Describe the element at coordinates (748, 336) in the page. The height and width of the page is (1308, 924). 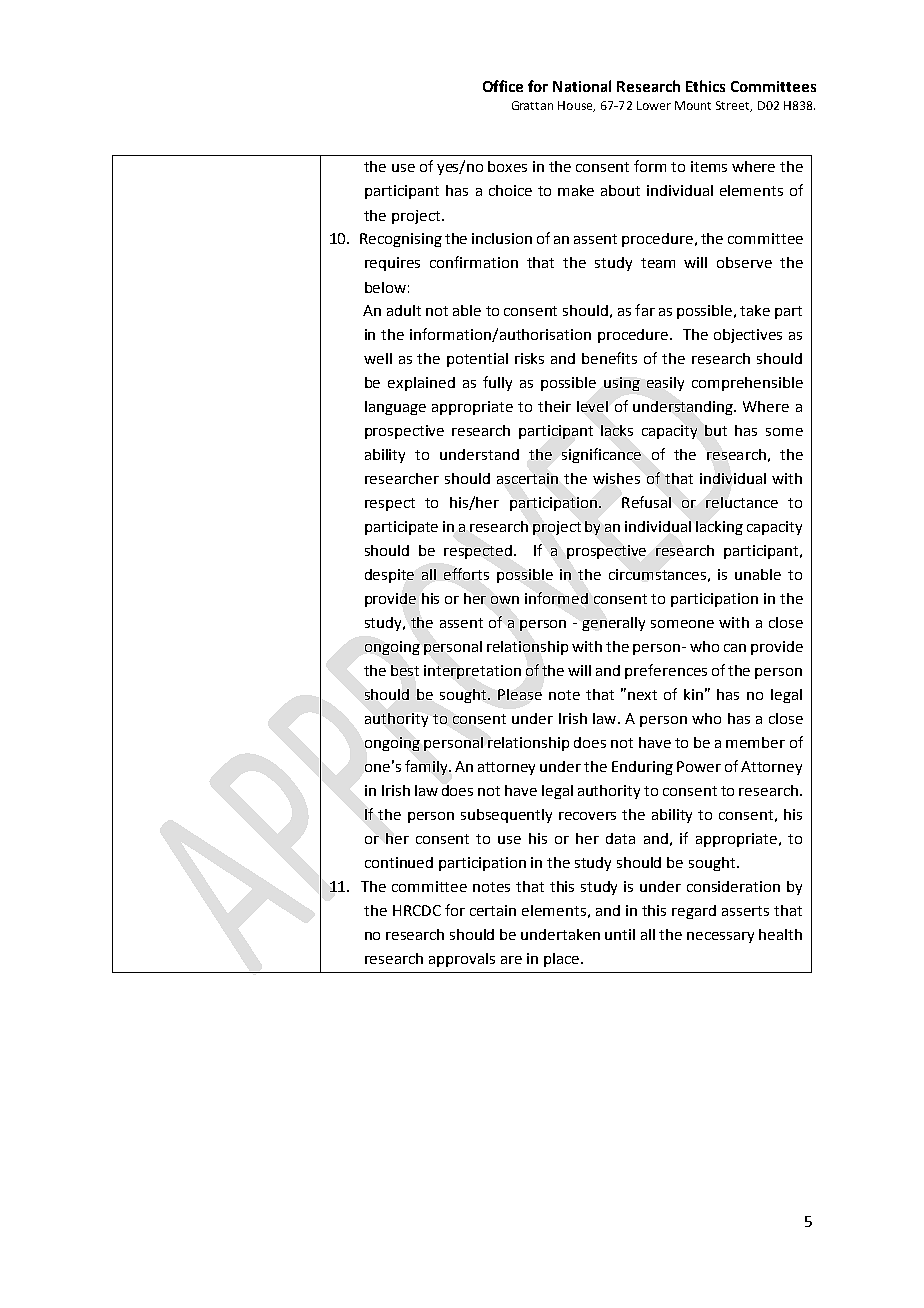
I see `objectives` at that location.
